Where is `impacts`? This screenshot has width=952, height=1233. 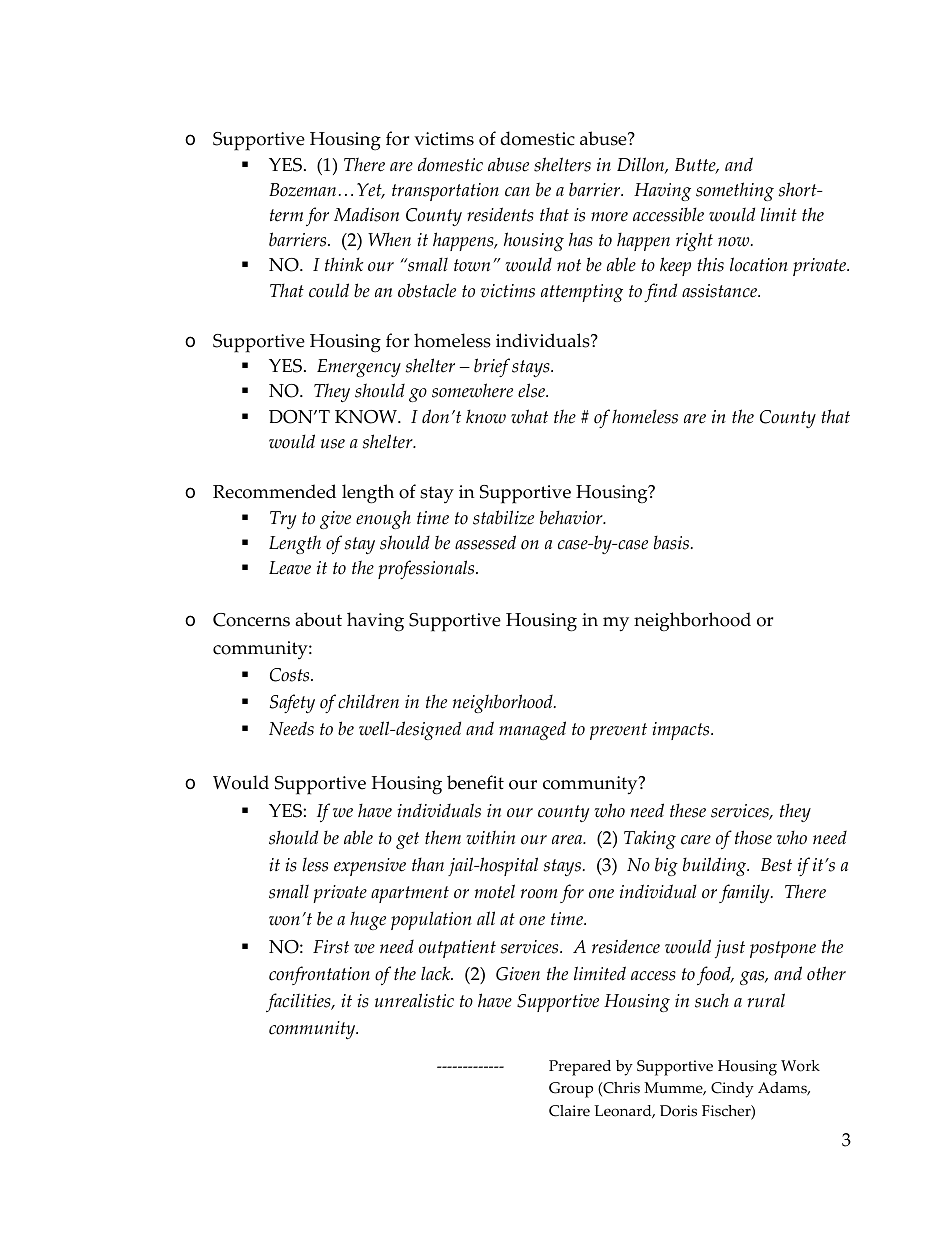 impacts is located at coordinates (682, 731).
